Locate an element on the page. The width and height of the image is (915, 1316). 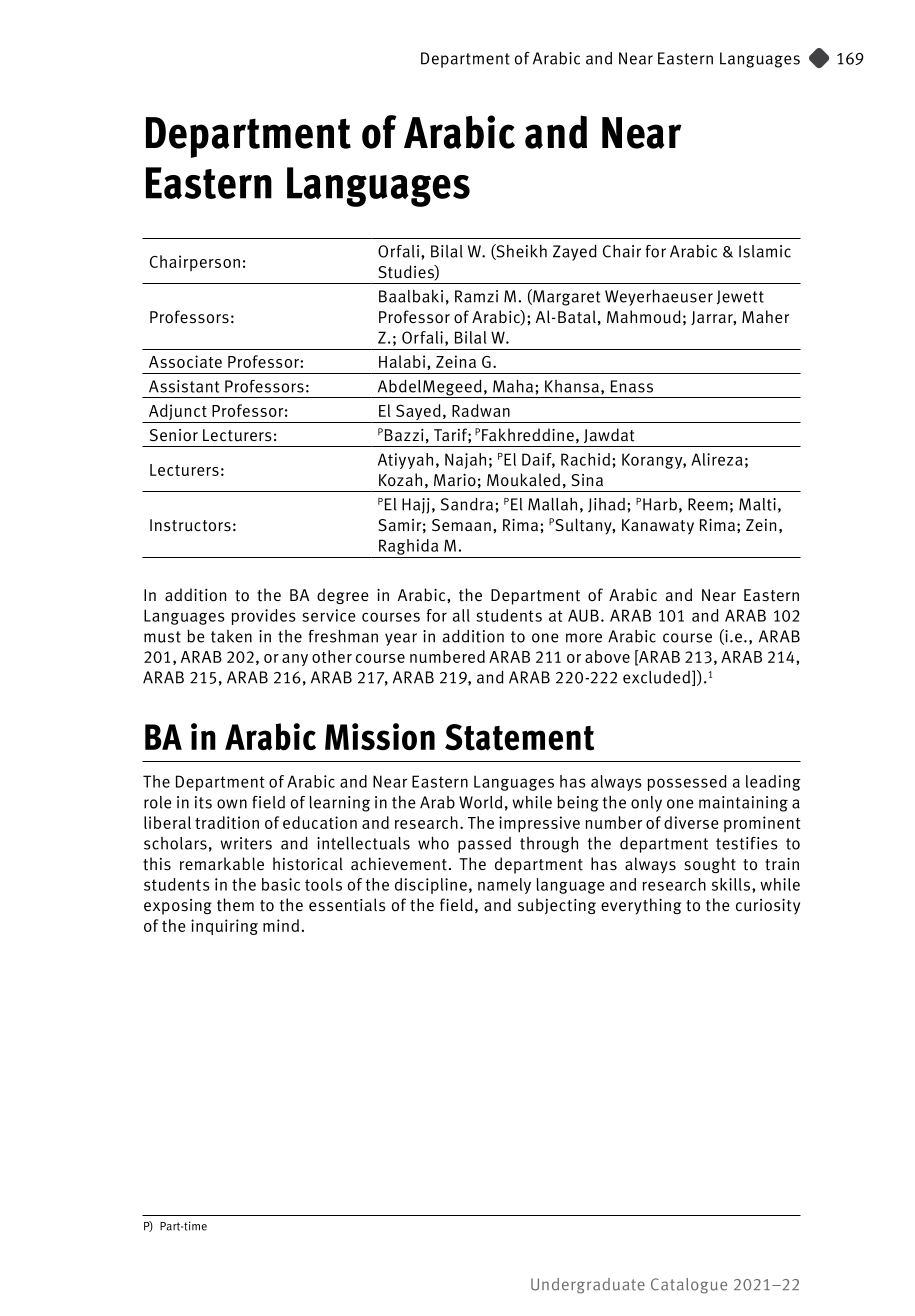
Malti is located at coordinates (757, 504).
